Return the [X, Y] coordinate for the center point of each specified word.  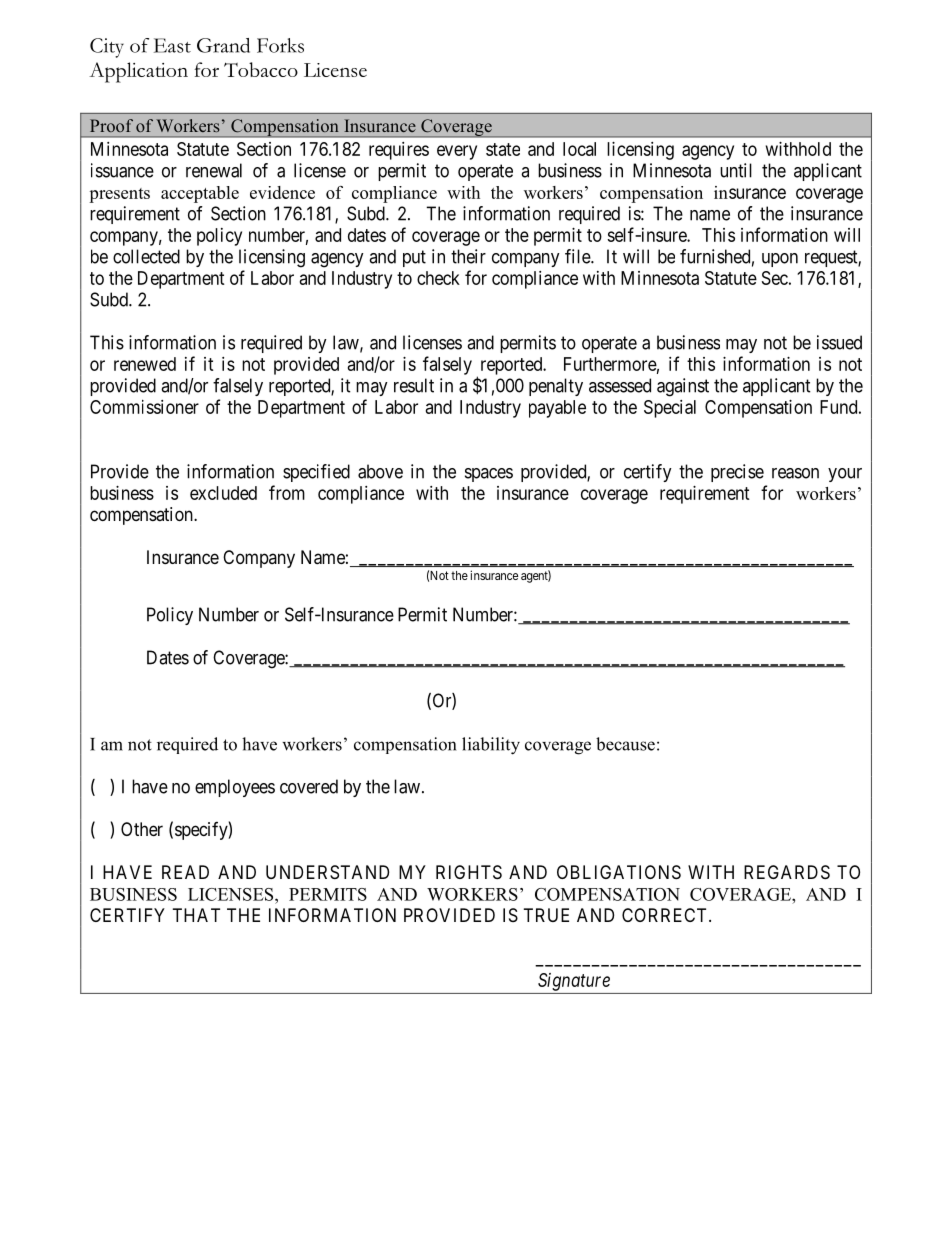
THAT [196, 915]
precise [737, 473]
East [172, 45]
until [736, 170]
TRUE [546, 915]
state [503, 149]
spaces [489, 475]
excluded [223, 493]
